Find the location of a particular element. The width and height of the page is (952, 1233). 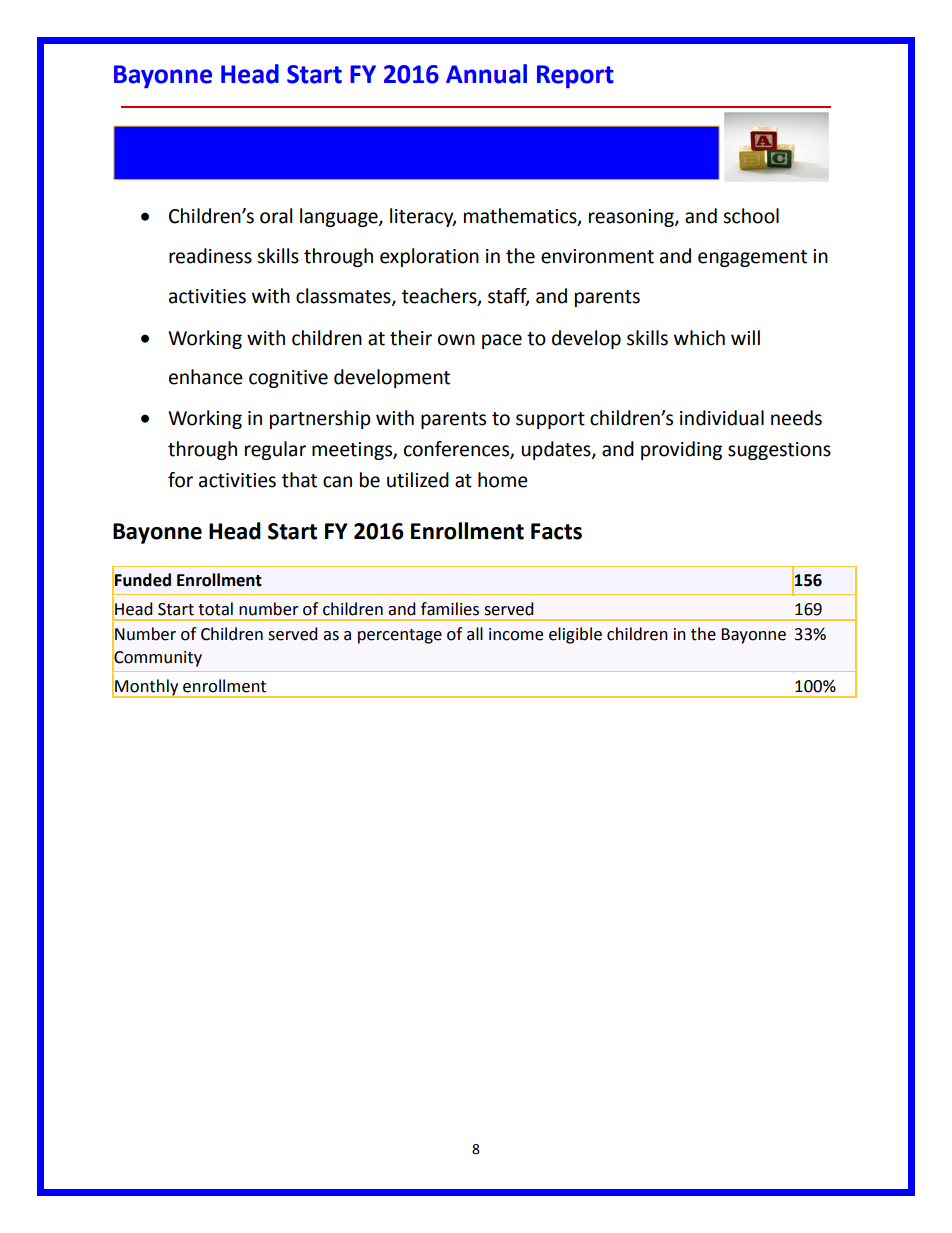

Report is located at coordinates (575, 76).
